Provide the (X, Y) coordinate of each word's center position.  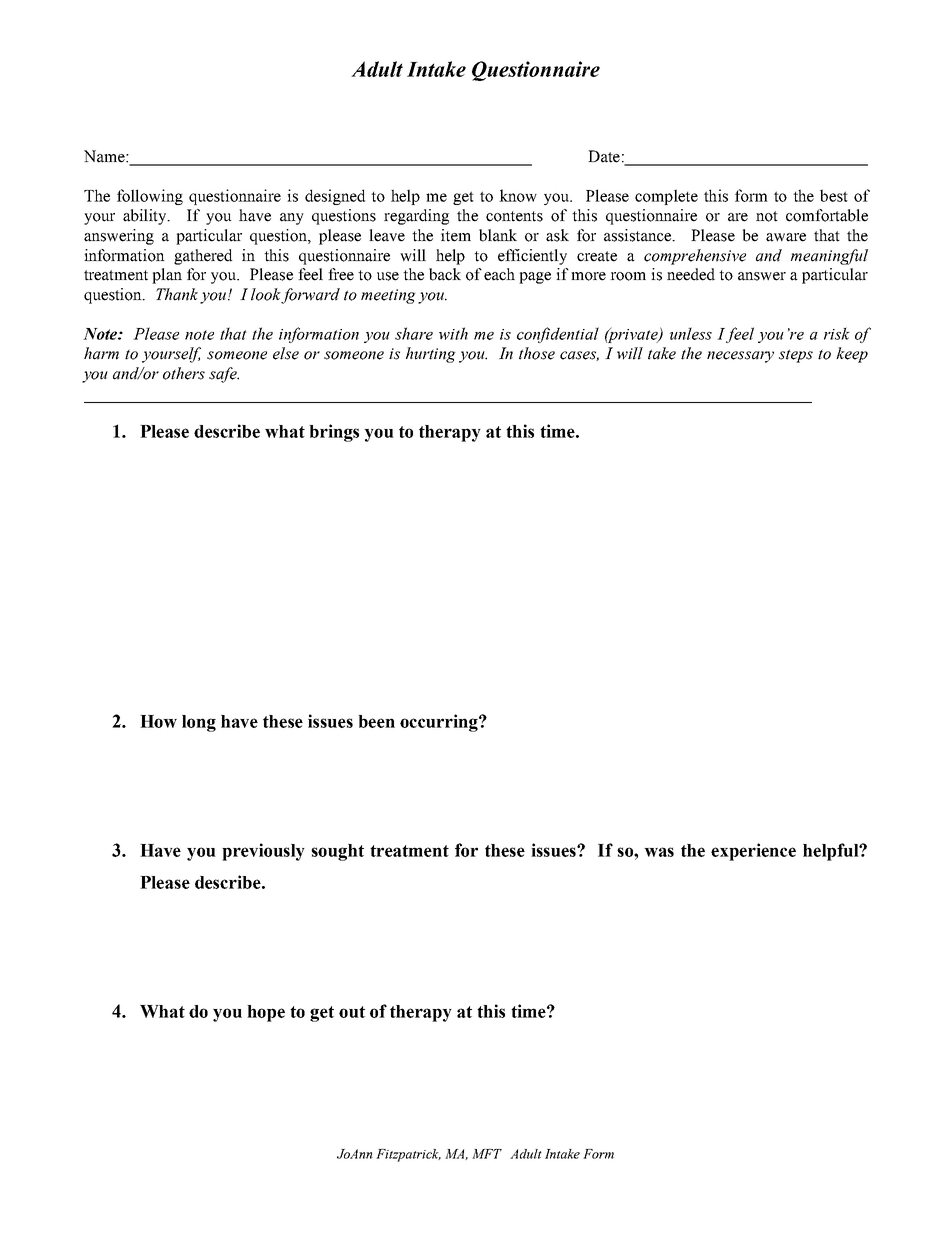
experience (753, 852)
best (834, 195)
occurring (440, 723)
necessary (740, 357)
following (150, 197)
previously (263, 852)
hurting (431, 355)
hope (266, 1013)
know (518, 195)
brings (334, 433)
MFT (487, 1154)
